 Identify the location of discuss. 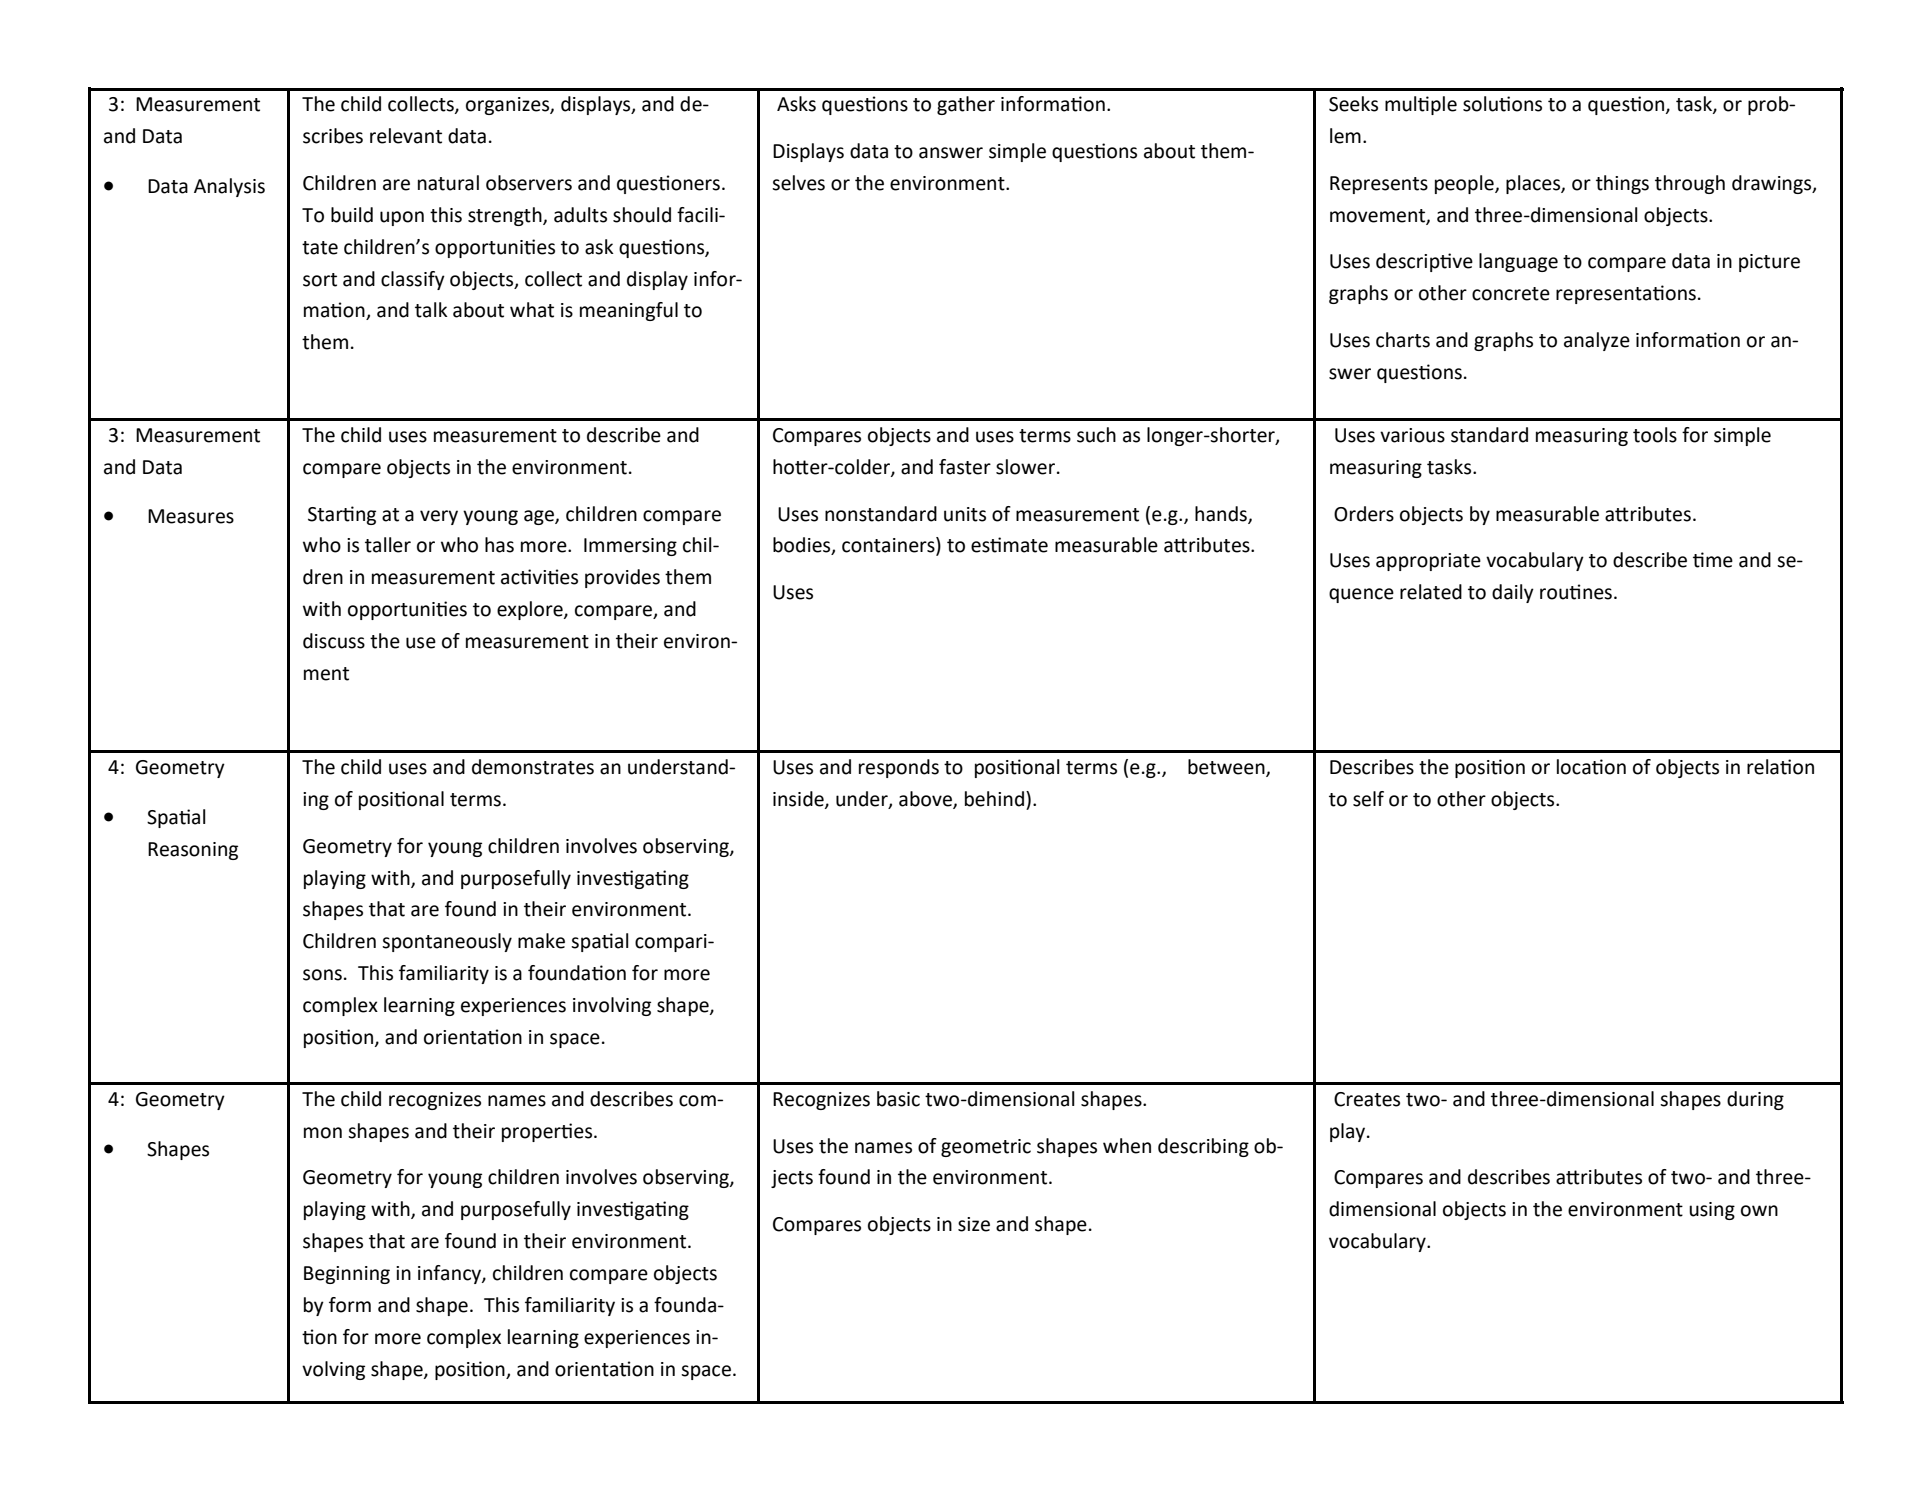
(334, 641).
